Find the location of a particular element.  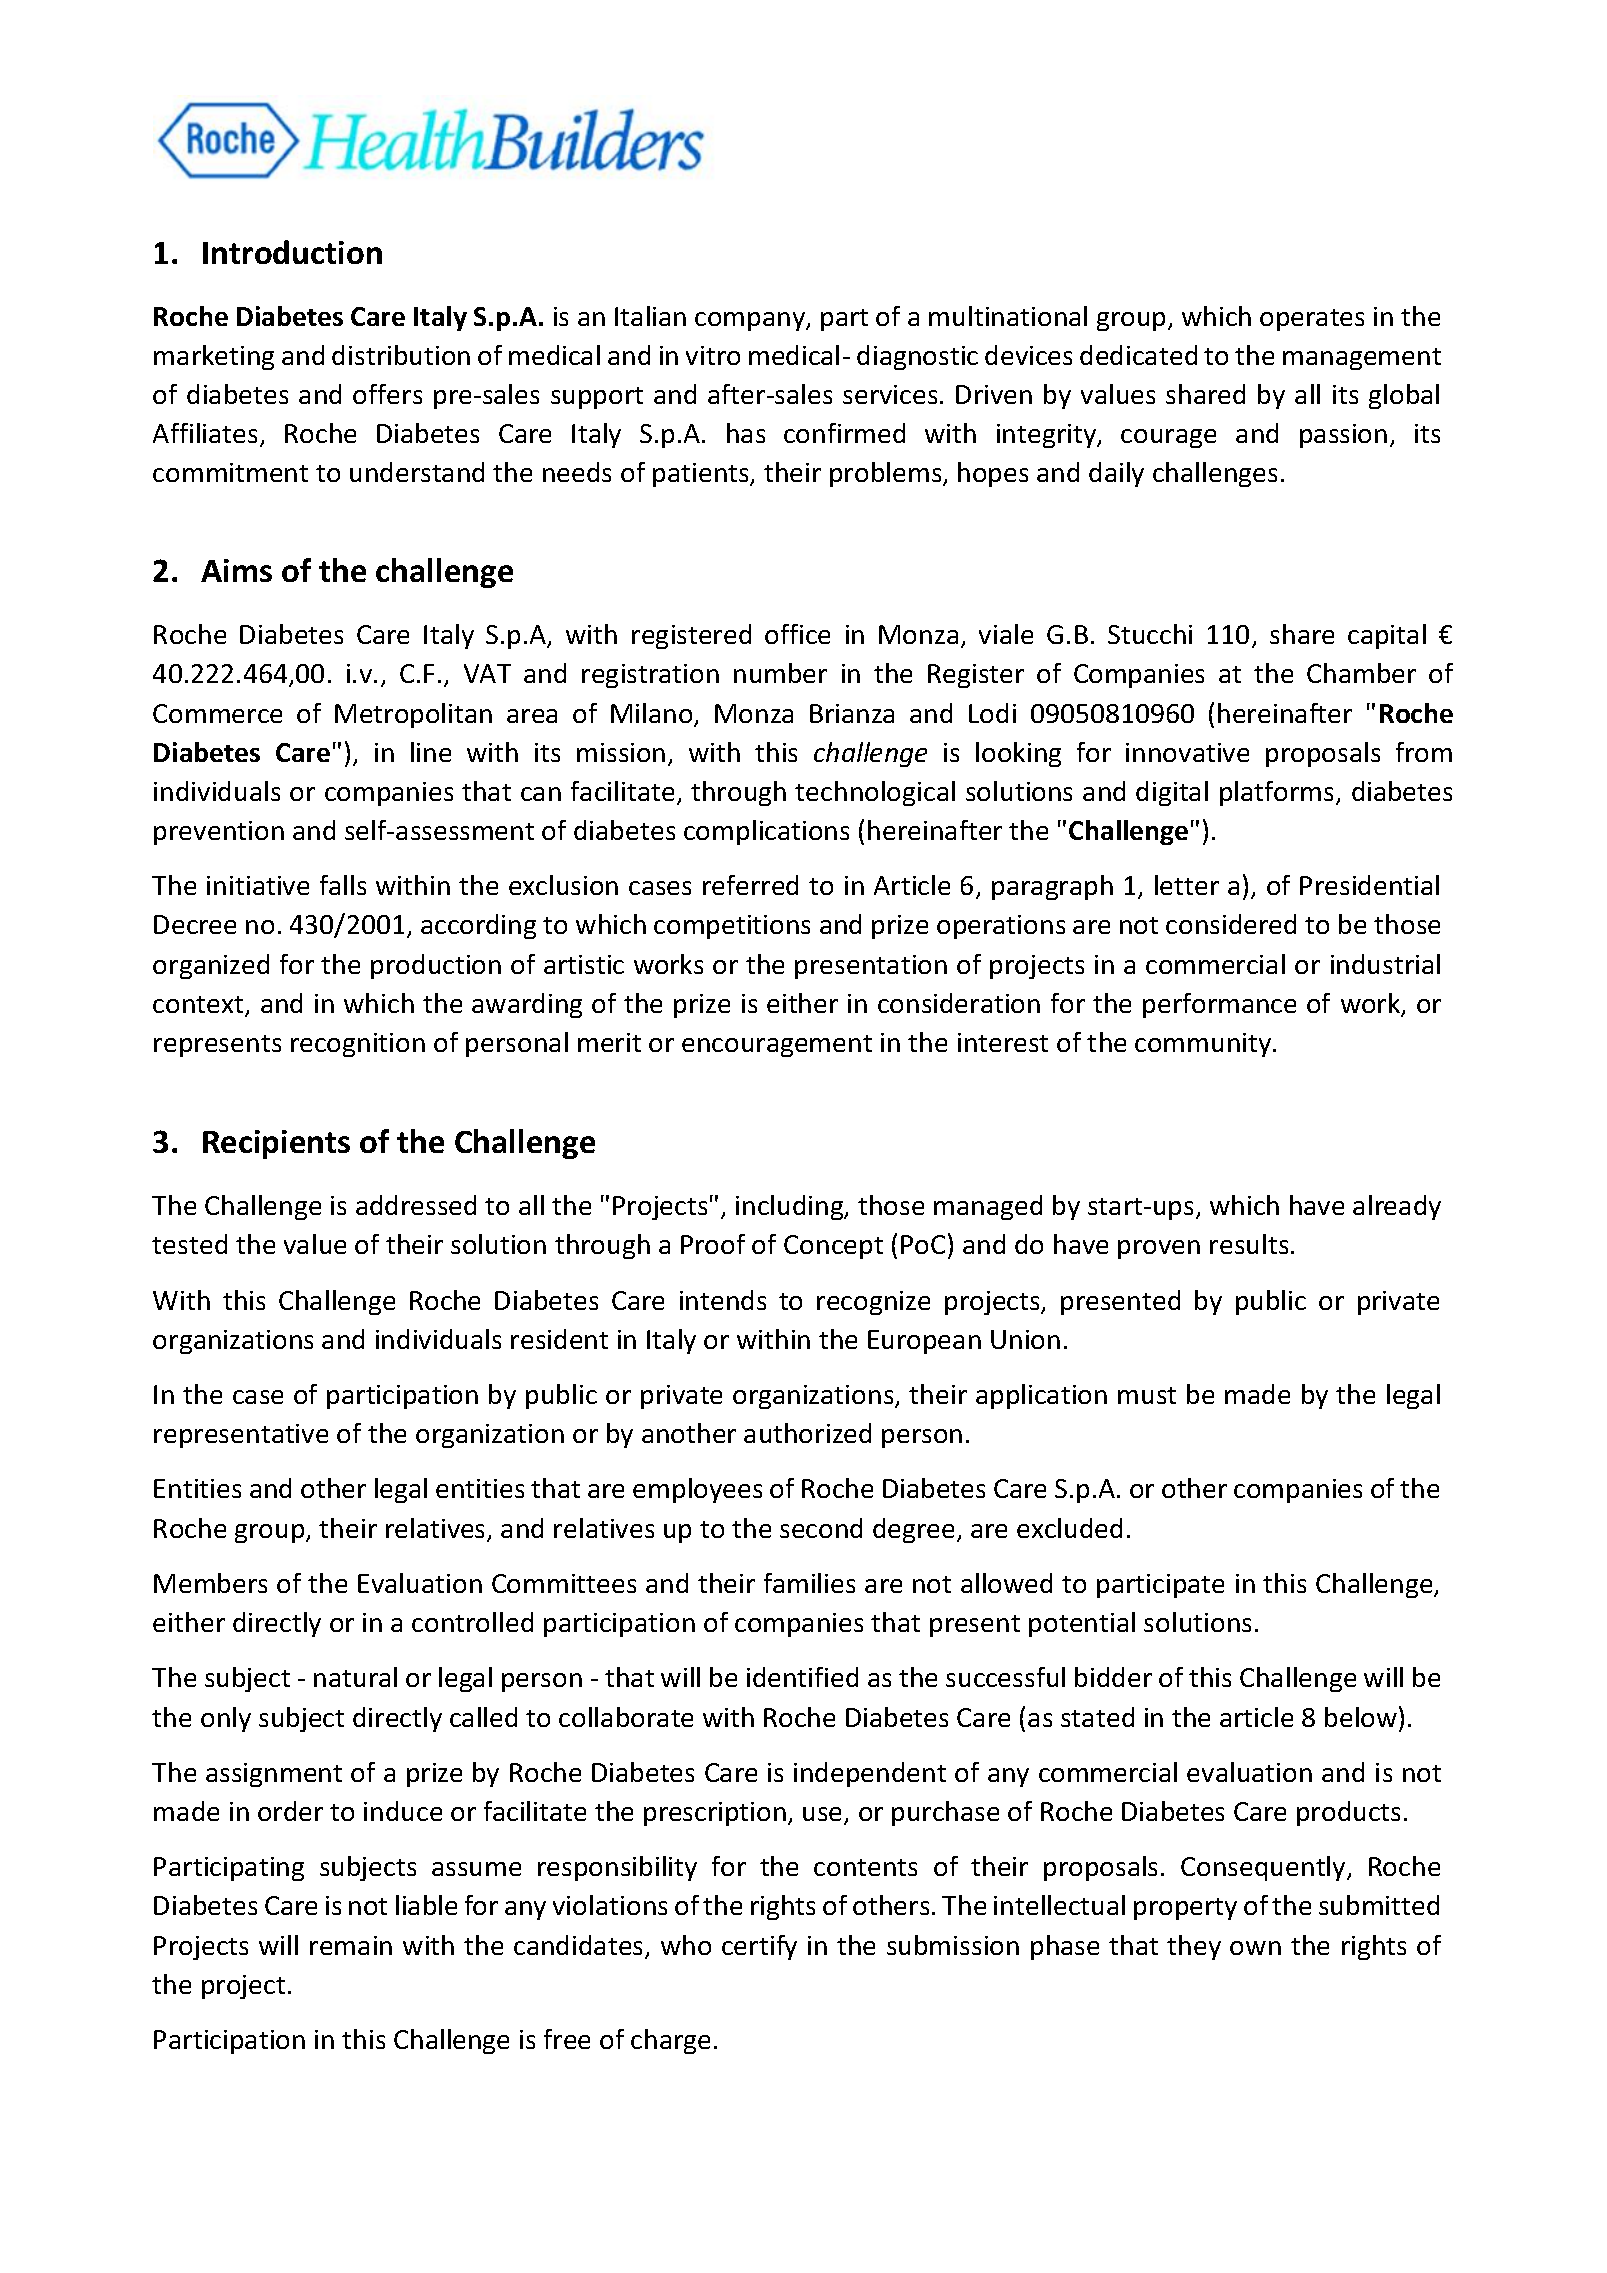

platforms is located at coordinates (1278, 793).
